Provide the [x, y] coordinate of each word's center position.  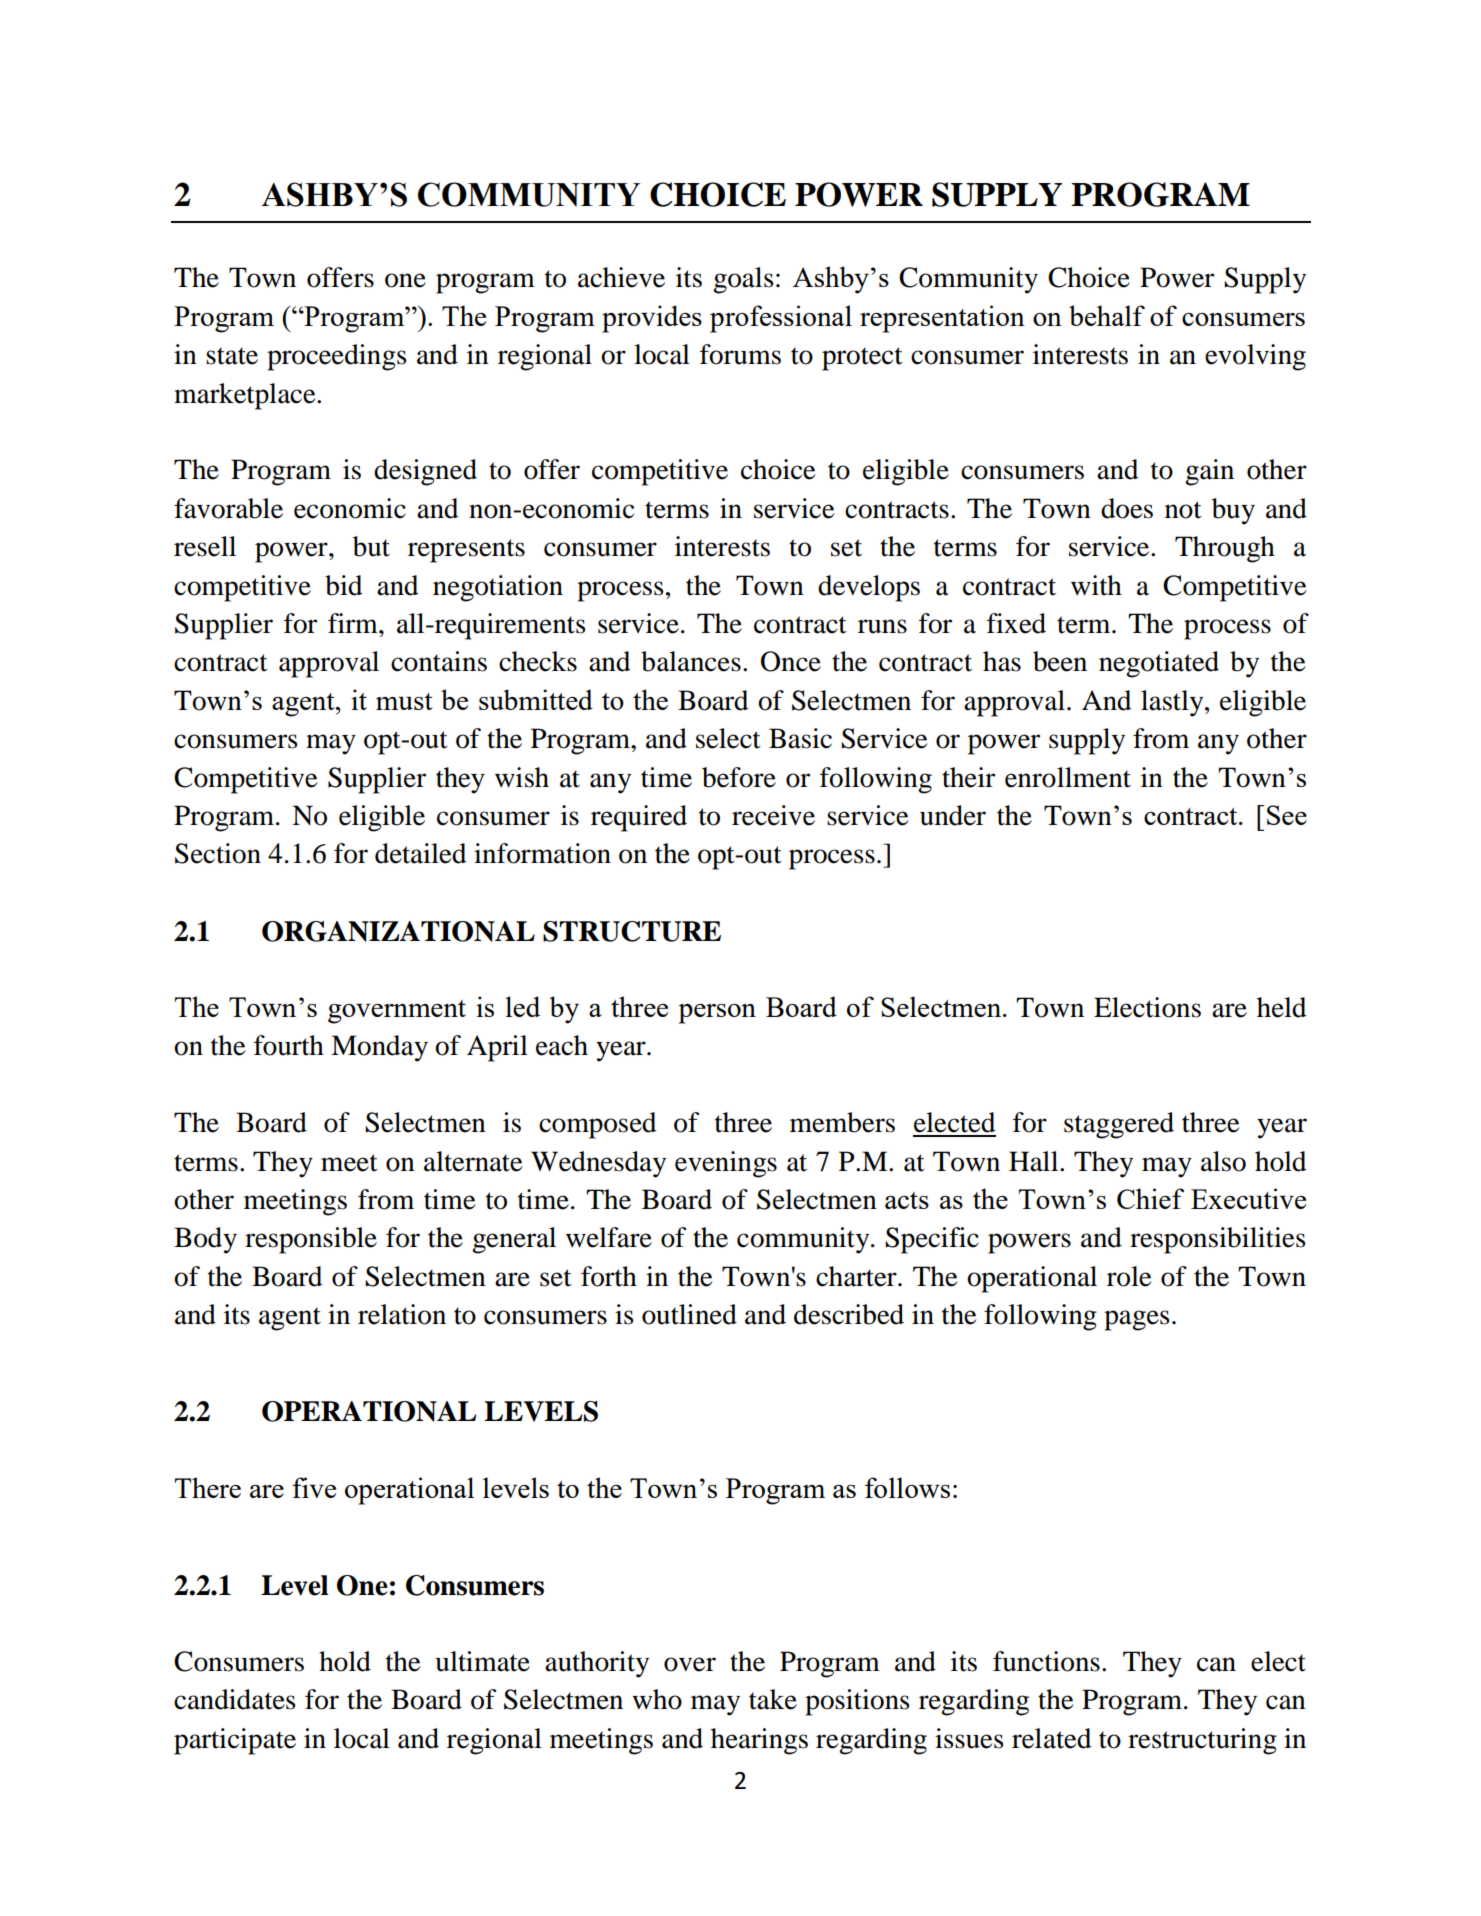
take [773, 1699]
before [739, 777]
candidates [235, 1699]
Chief [1150, 1198]
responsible [311, 1240]
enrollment [1068, 777]
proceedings [337, 357]
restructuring [1202, 1741]
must [404, 701]
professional [781, 319]
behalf [1107, 315]
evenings [726, 1164]
